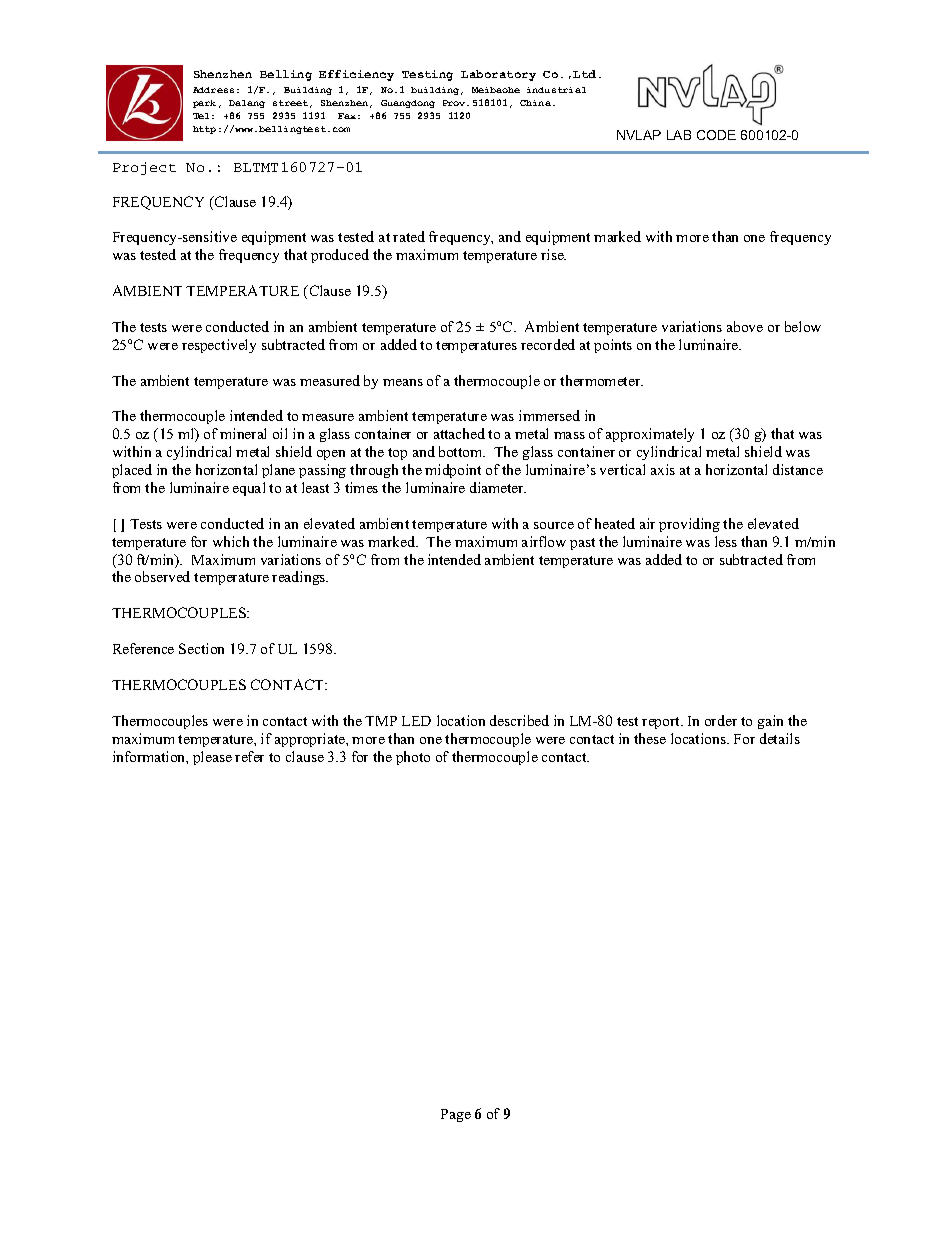  Describe the element at coordinates (726, 541) in the image. I see `less` at that location.
